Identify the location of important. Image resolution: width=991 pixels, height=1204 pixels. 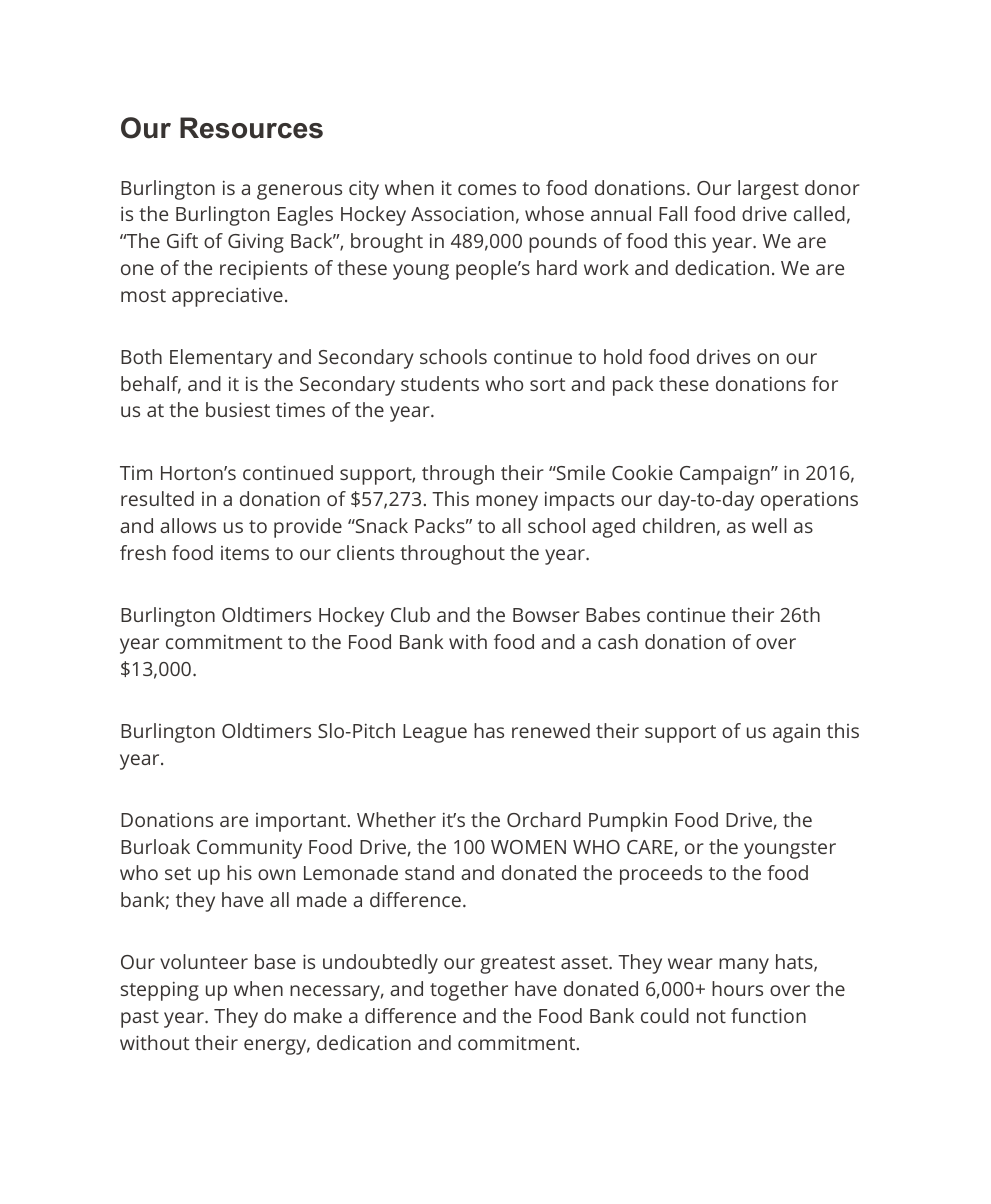
(301, 822).
